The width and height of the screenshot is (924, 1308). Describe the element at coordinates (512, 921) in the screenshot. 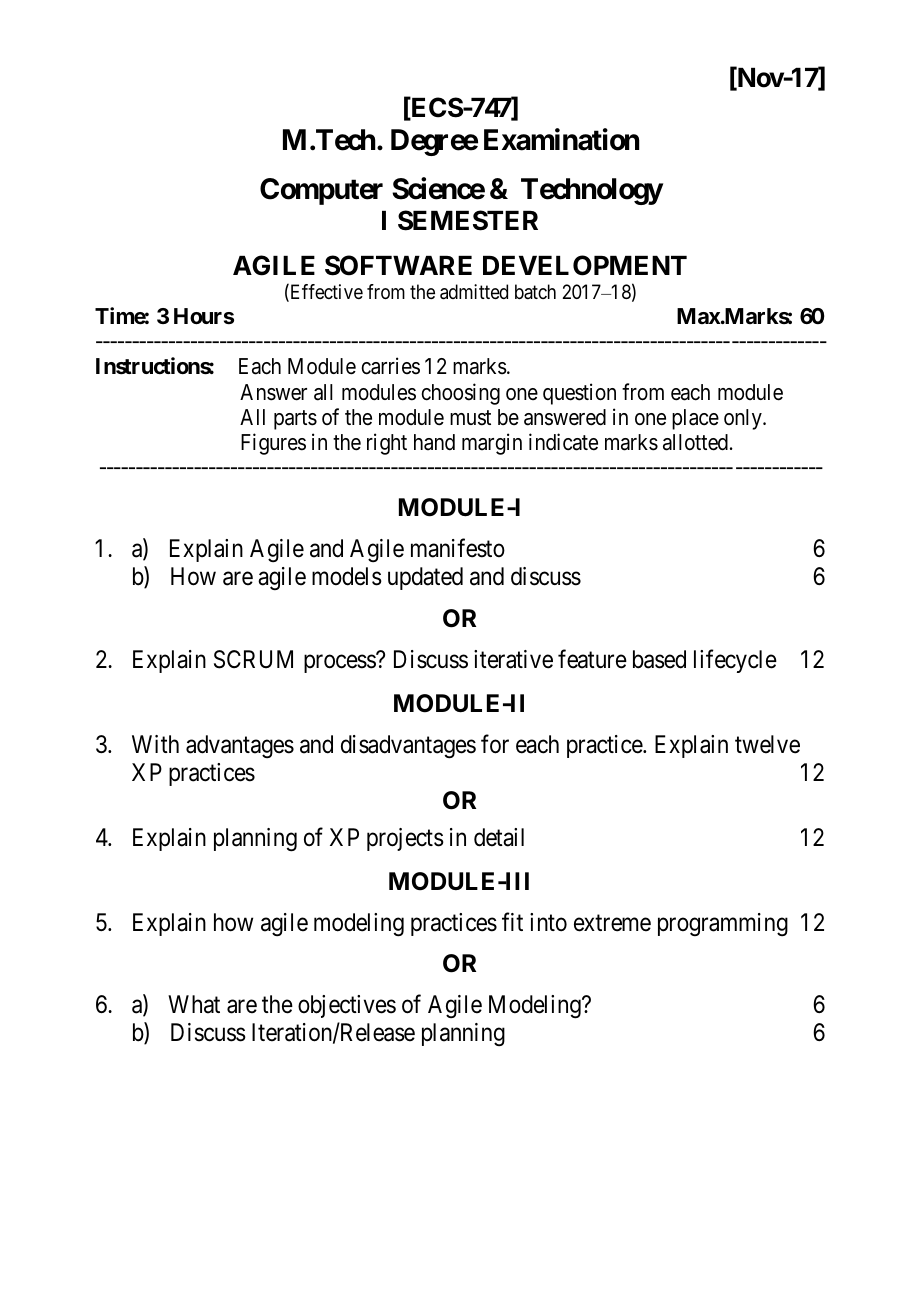

I see `fit` at that location.
